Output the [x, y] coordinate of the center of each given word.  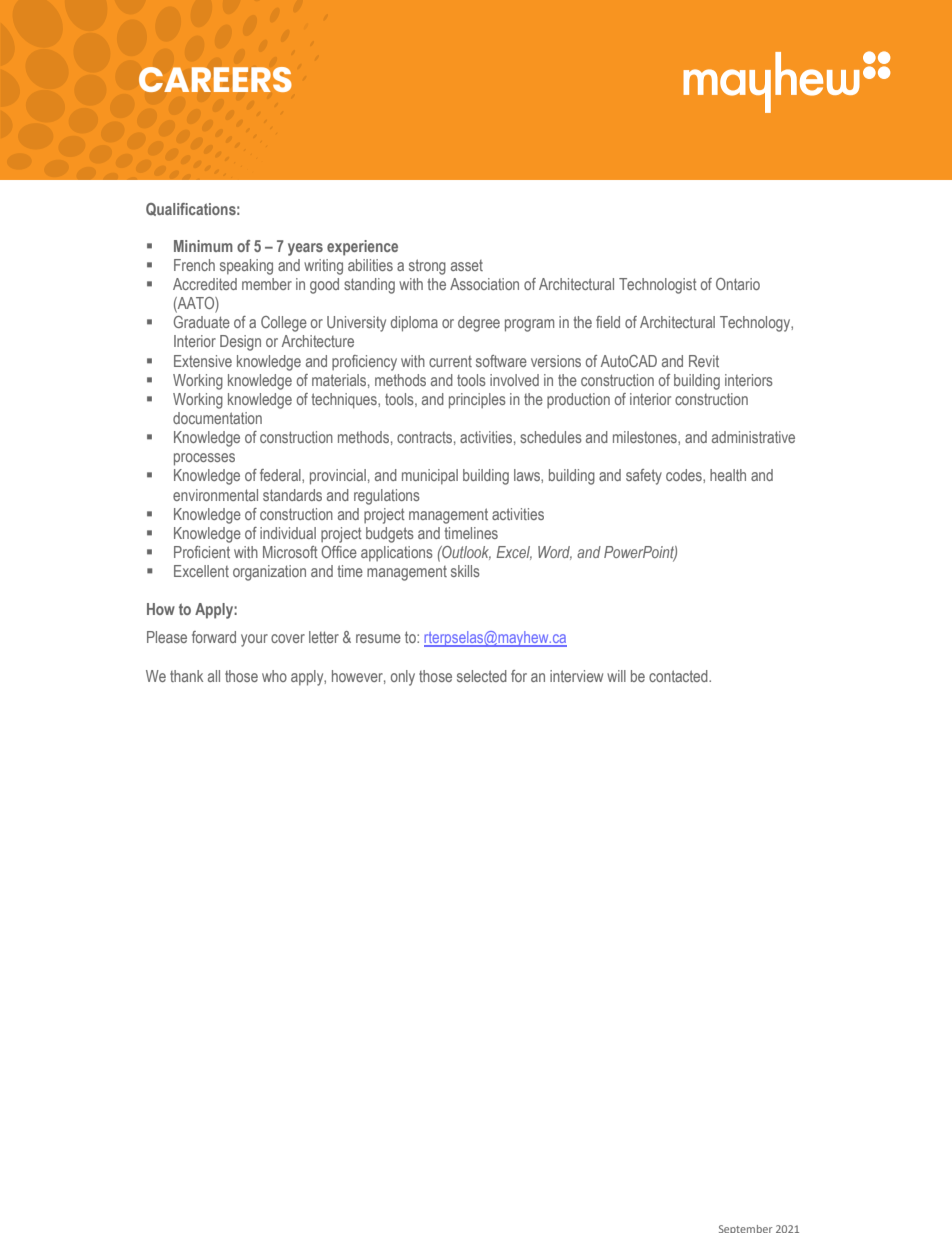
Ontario [738, 284]
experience [362, 248]
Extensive [203, 361]
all [214, 676]
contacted [679, 676]
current [450, 361]
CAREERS [215, 79]
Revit [704, 361]
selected [482, 676]
